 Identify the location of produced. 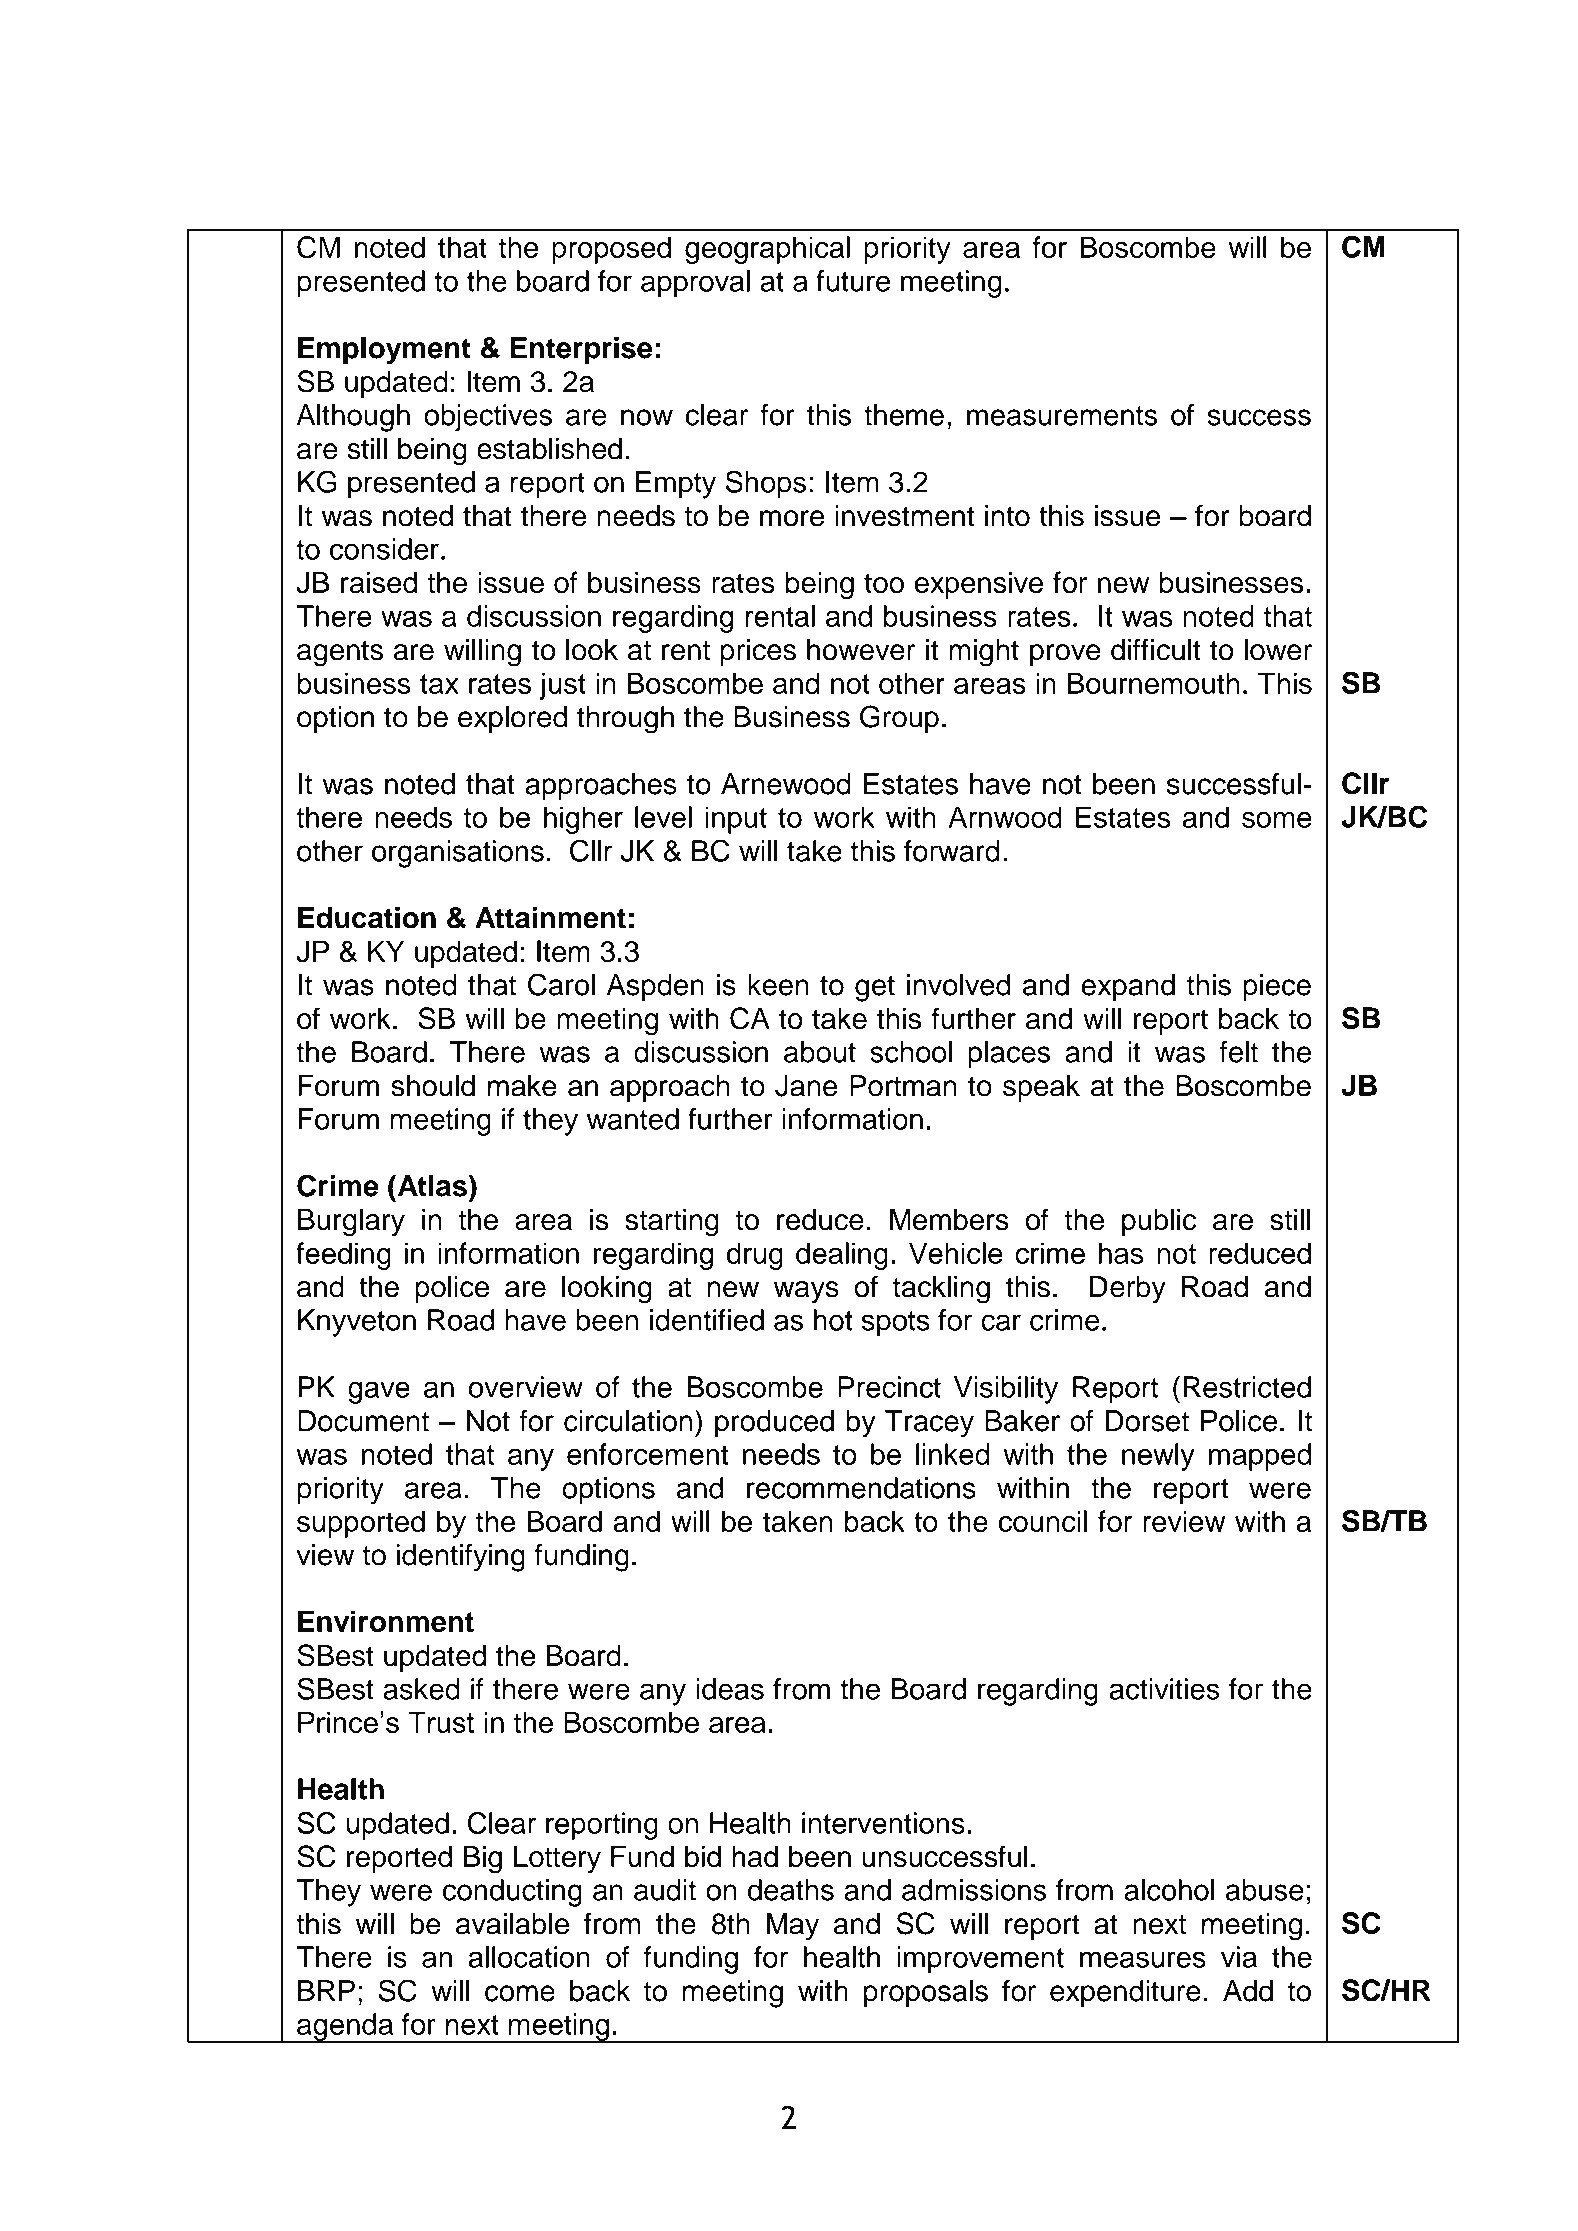
(774, 1423).
